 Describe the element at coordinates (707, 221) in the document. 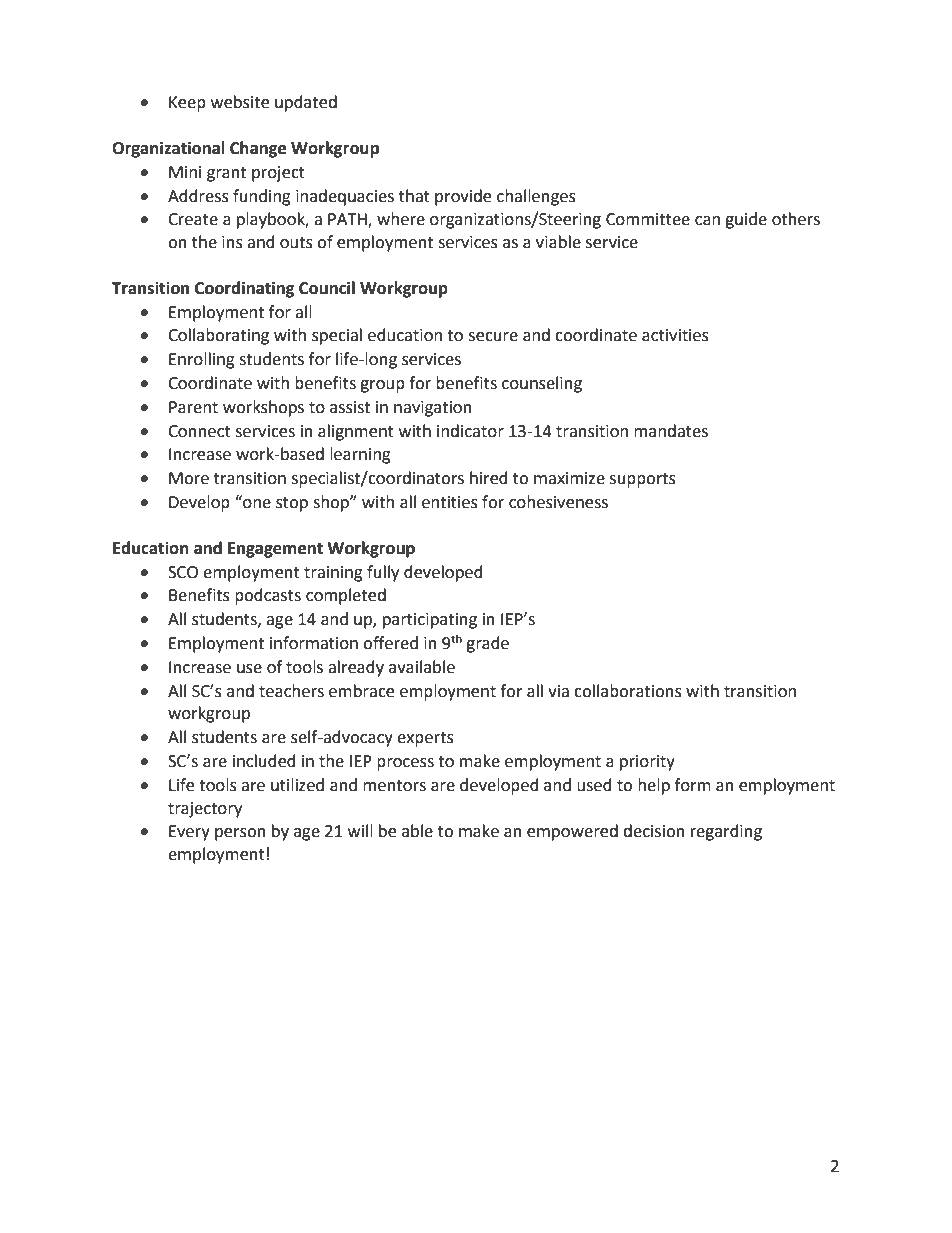

I see `can` at that location.
